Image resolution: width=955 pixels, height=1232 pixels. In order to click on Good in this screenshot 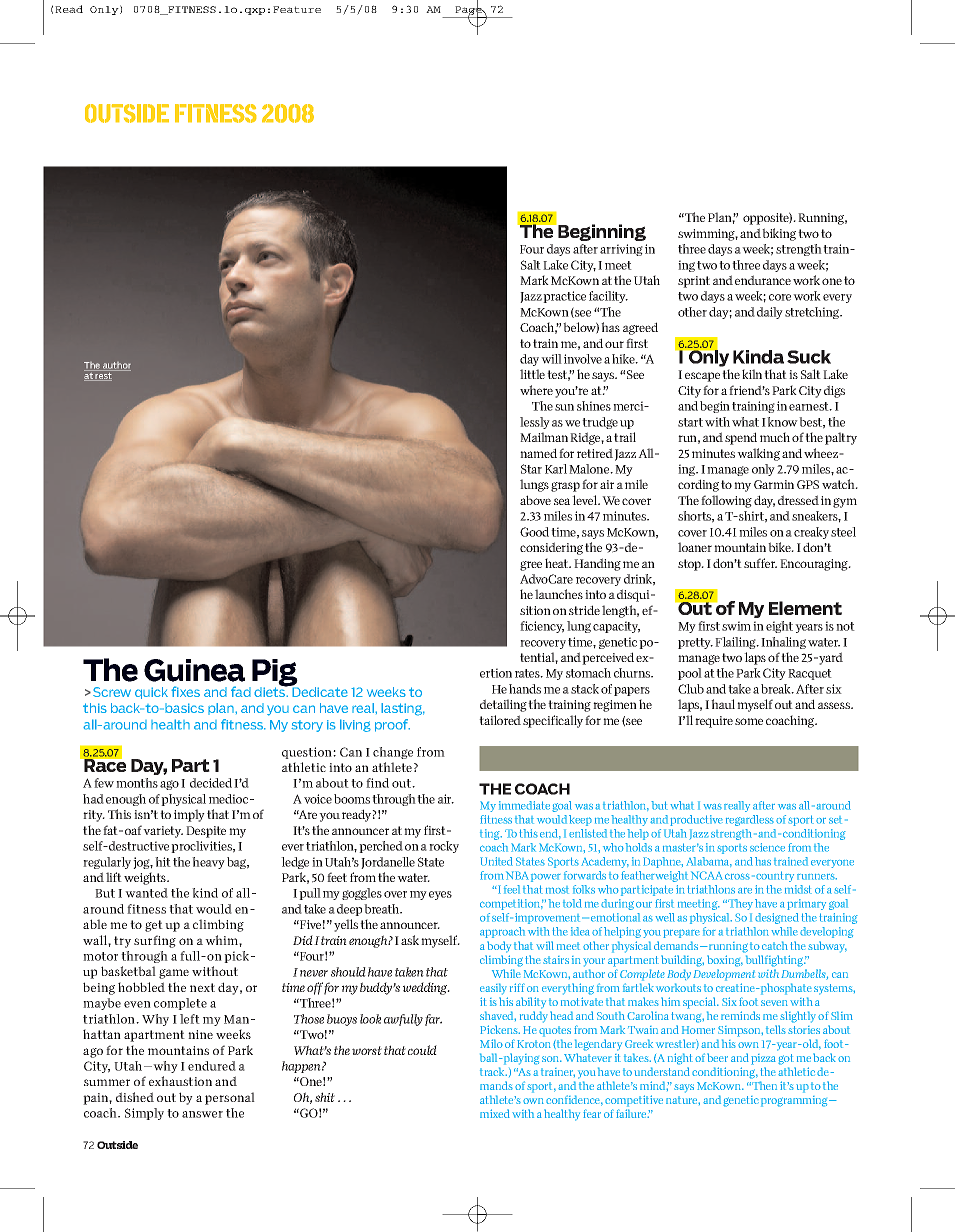, I will do `click(534, 532)`.
